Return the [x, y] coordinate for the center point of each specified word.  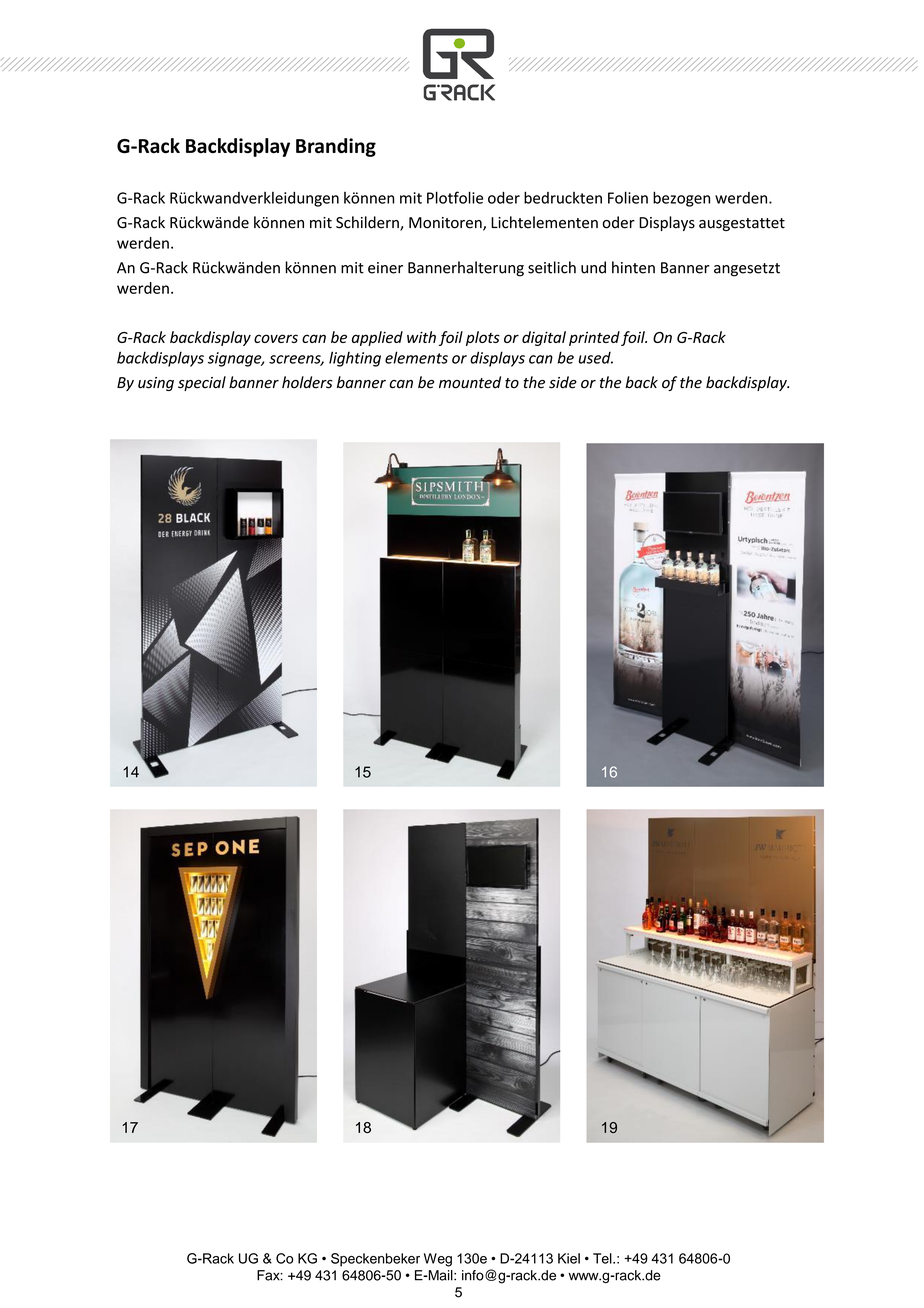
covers [276, 338]
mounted [470, 382]
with [421, 337]
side [563, 382]
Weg [438, 1260]
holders [307, 382]
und [593, 267]
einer [385, 268]
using [156, 384]
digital [544, 338]
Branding [336, 147]
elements [416, 357]
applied [377, 338]
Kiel [569, 1258]
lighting [355, 359]
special [202, 383]
